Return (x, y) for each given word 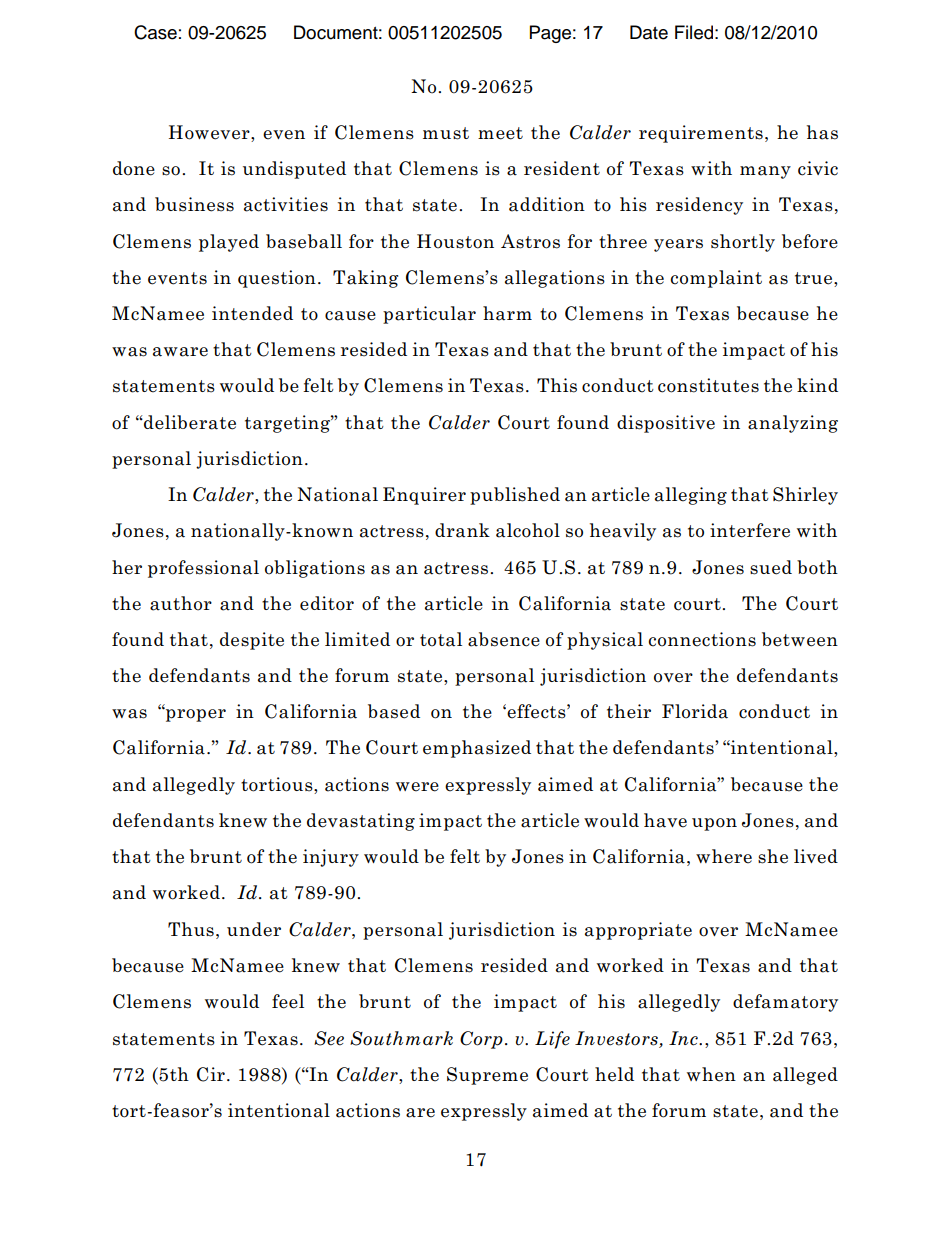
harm (507, 313)
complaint (716, 279)
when (711, 1074)
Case (155, 32)
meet (500, 133)
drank (462, 530)
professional (203, 569)
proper (195, 714)
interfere (750, 530)
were (417, 787)
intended (252, 313)
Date (649, 32)
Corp (481, 1040)
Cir (211, 1074)
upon (714, 824)
